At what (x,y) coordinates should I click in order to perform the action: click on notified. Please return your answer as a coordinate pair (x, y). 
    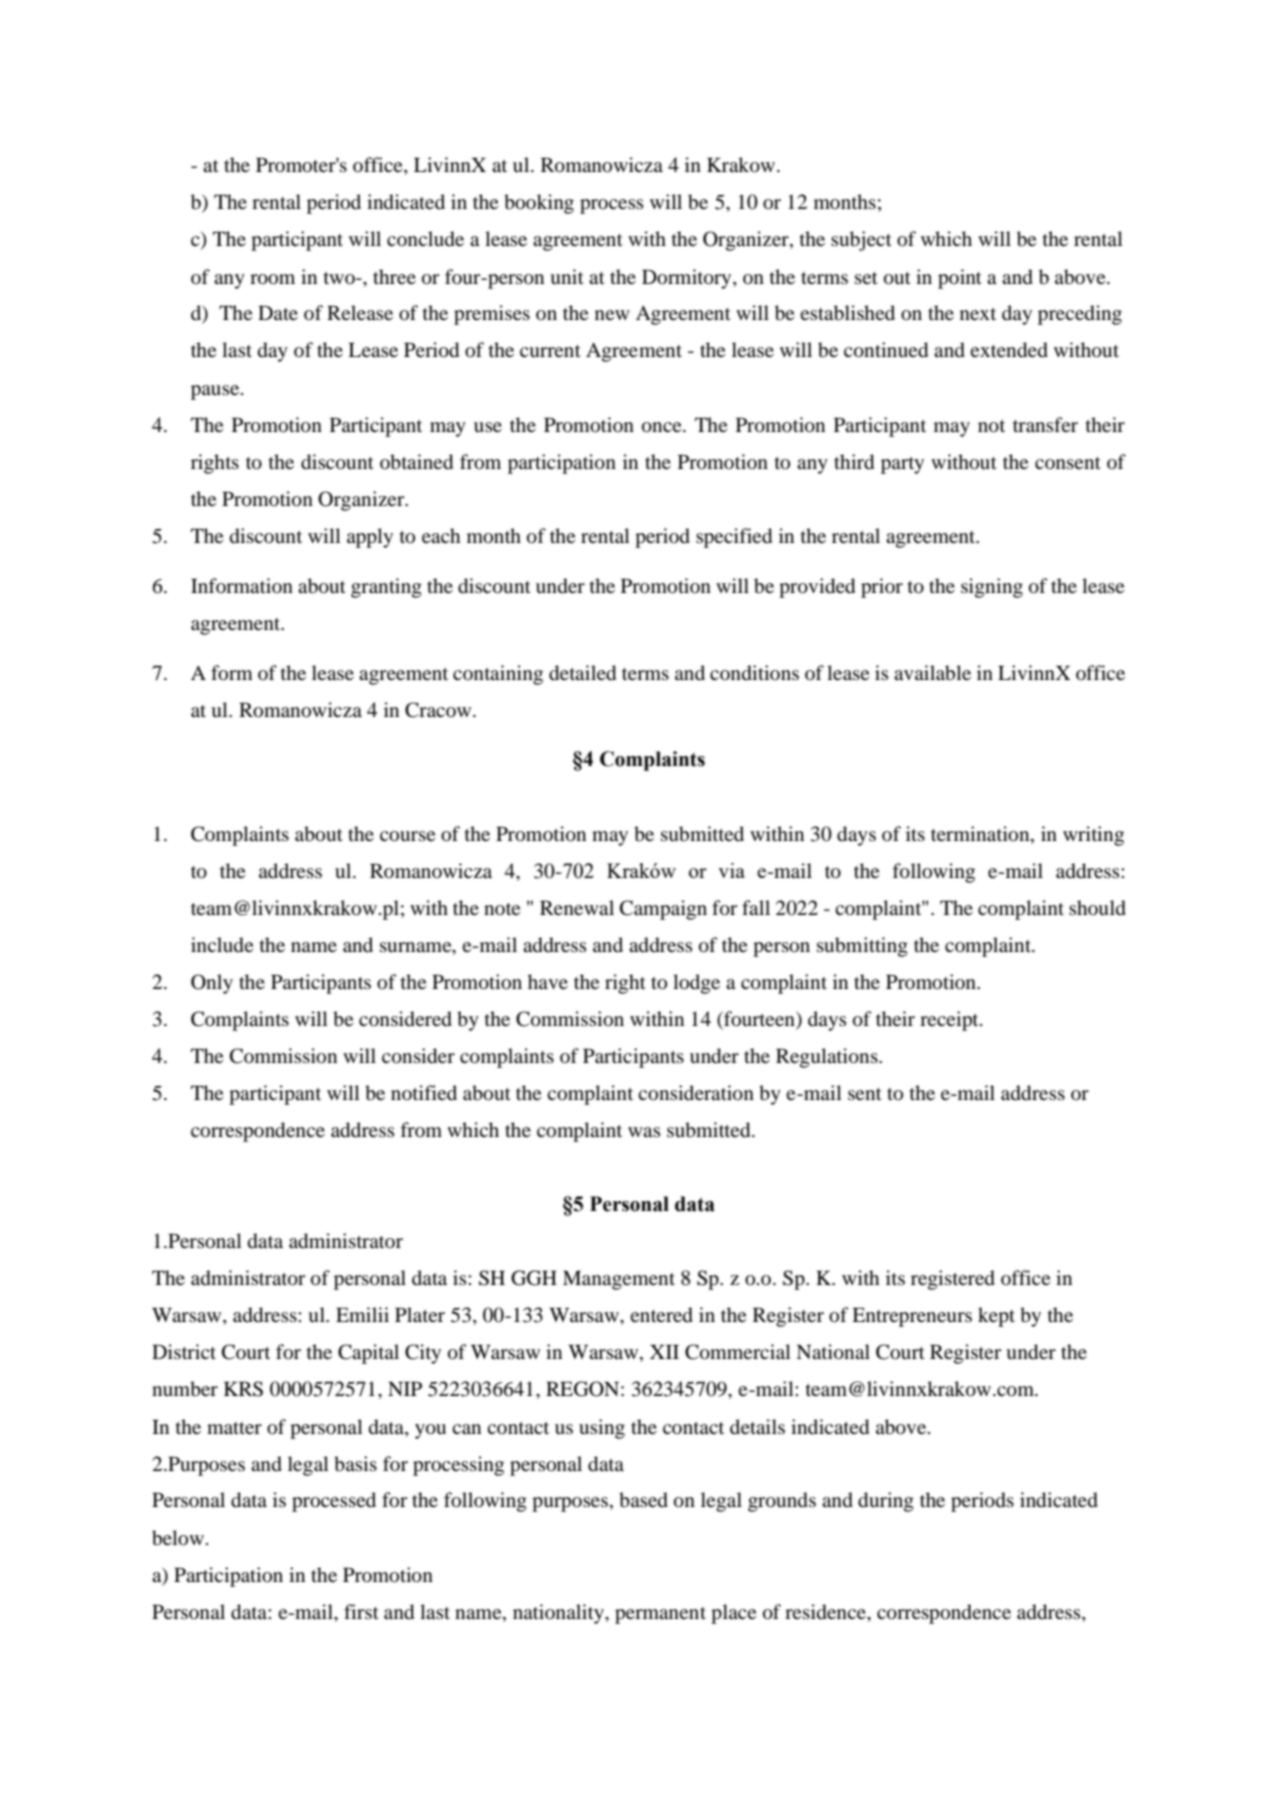
    Looking at the image, I should click on (424, 1092).
